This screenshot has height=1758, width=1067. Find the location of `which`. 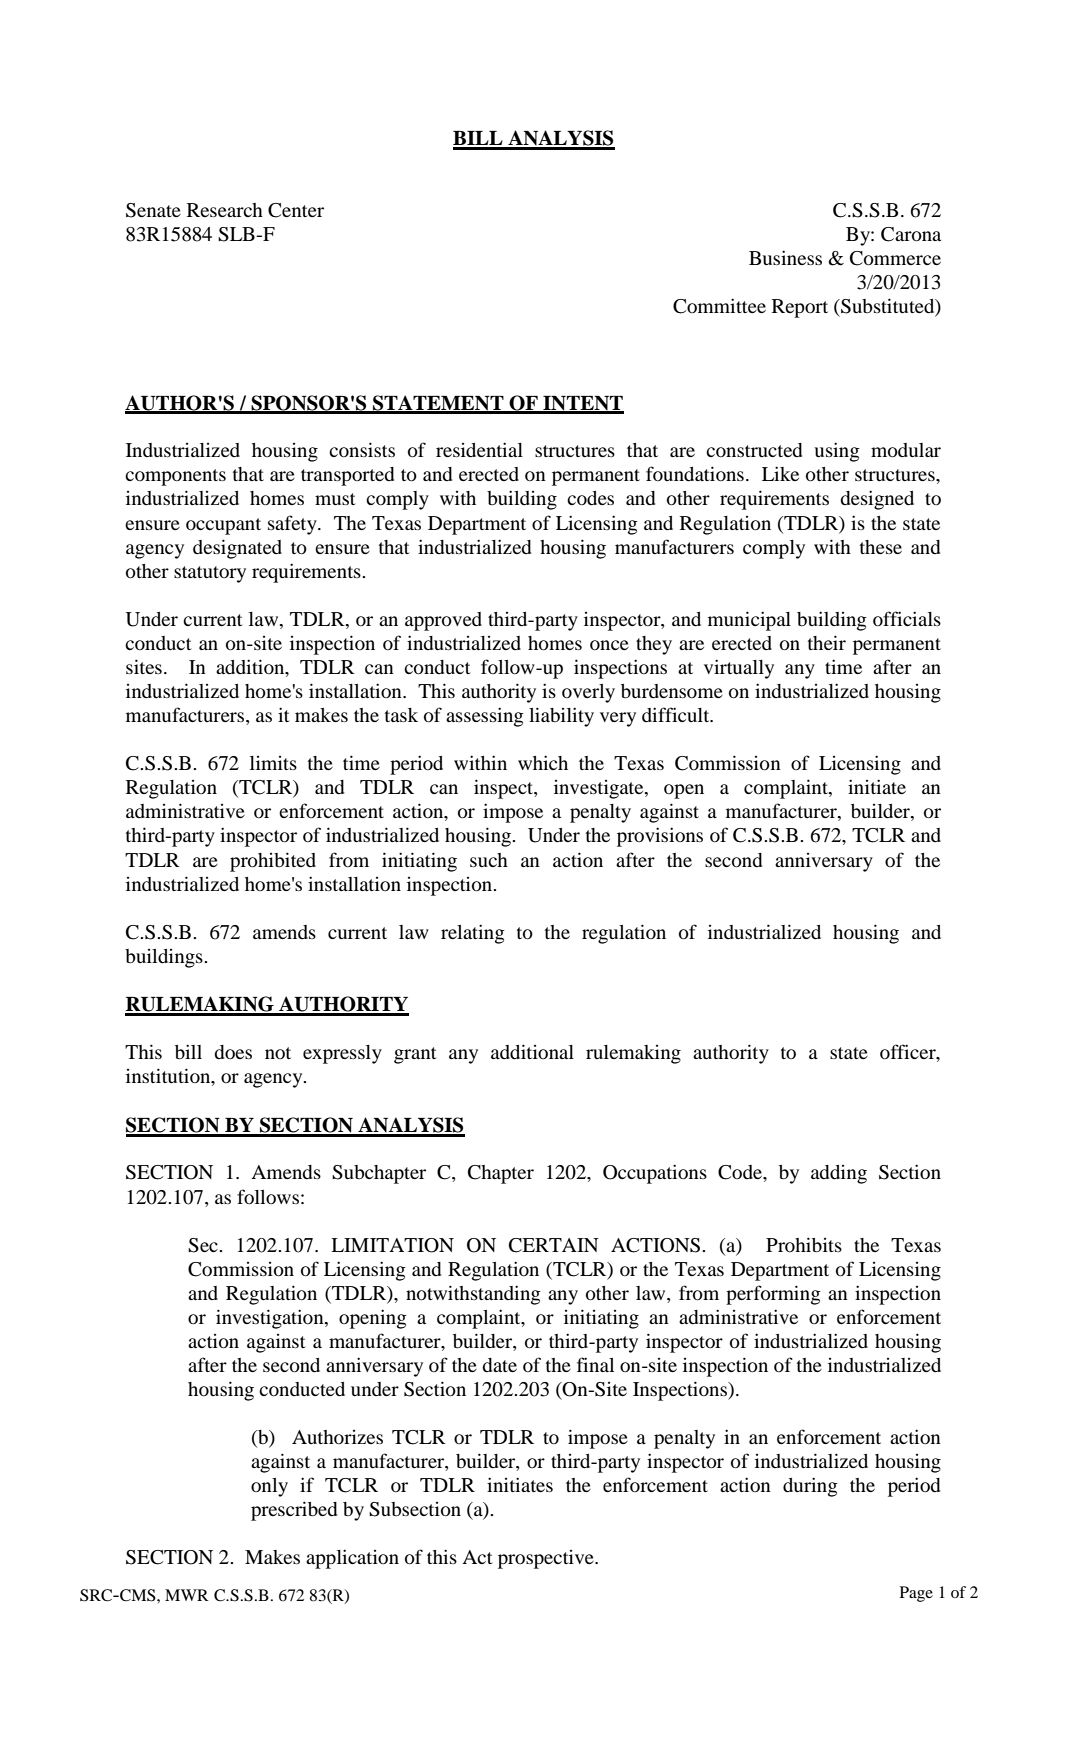

which is located at coordinates (543, 762).
